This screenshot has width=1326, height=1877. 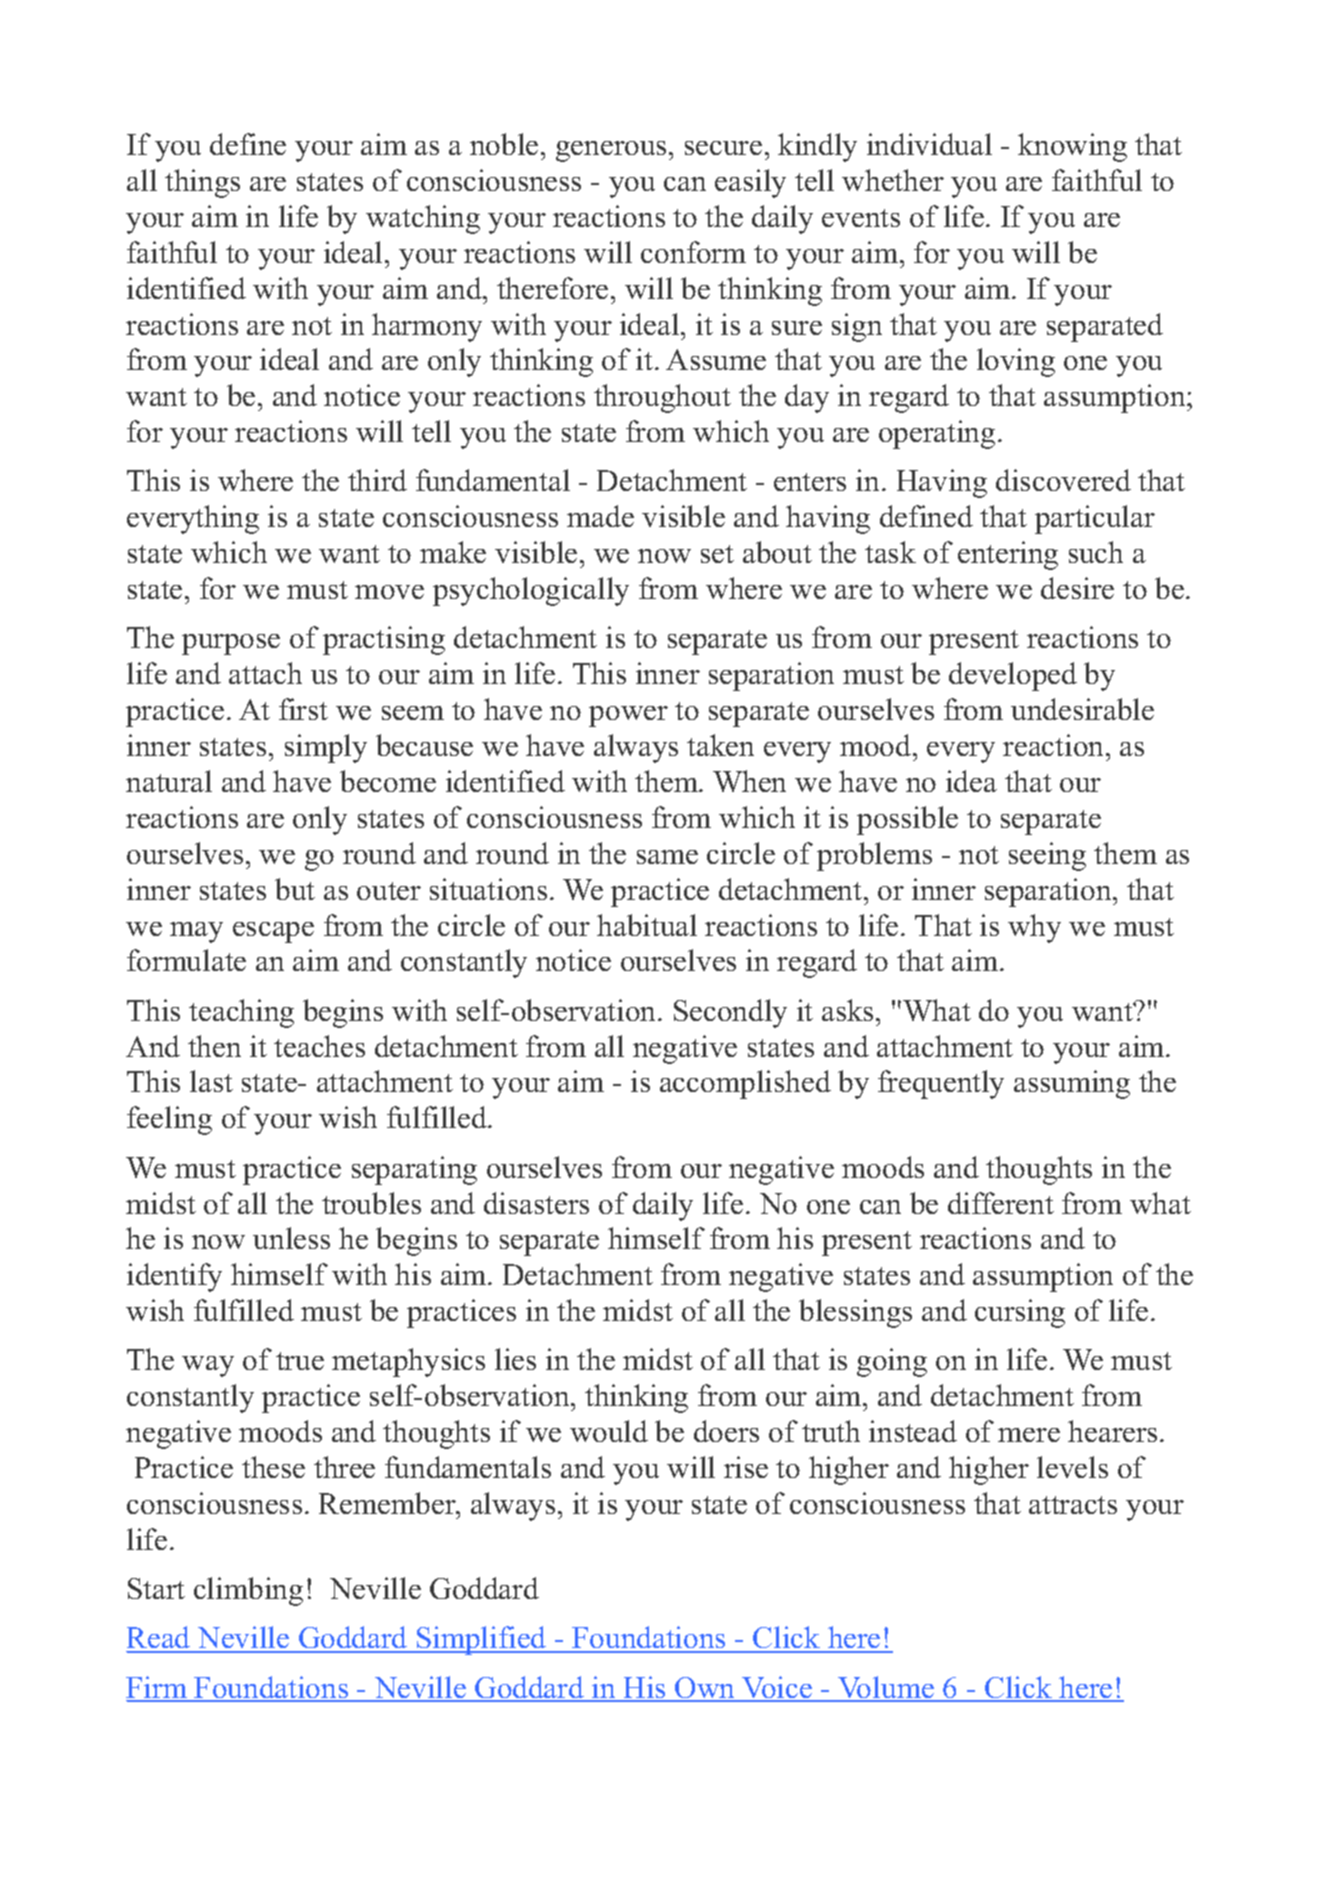 I want to click on made, so click(x=600, y=516).
